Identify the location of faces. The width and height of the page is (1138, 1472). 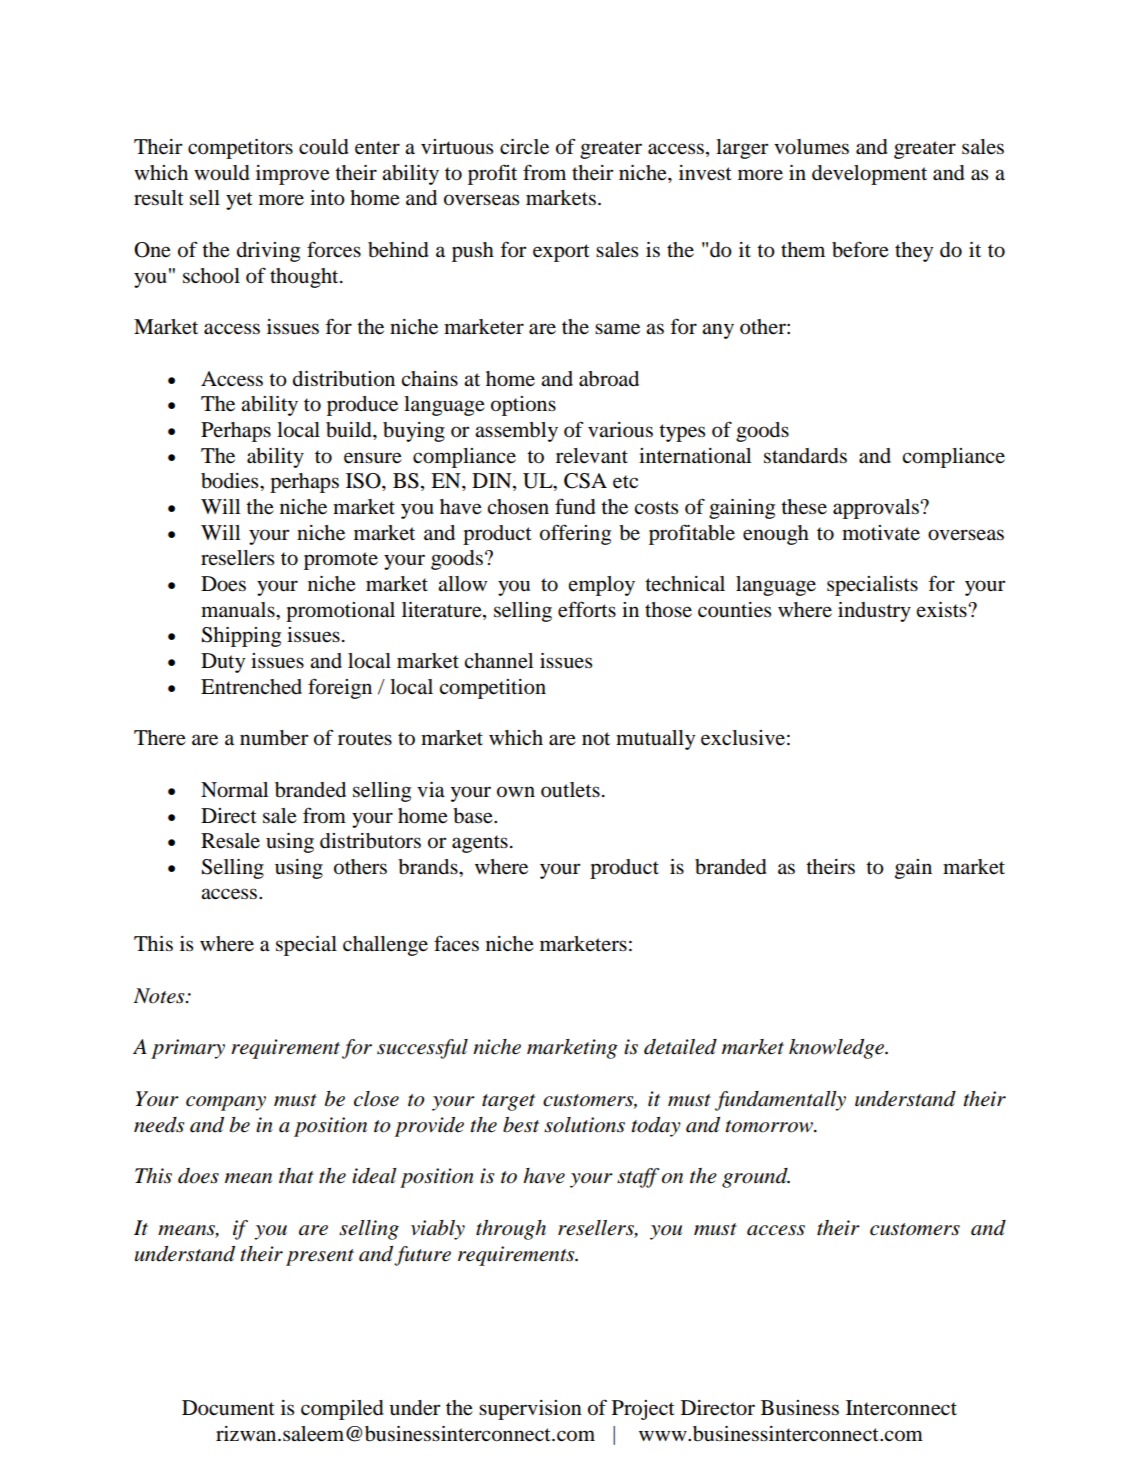
(456, 943).
